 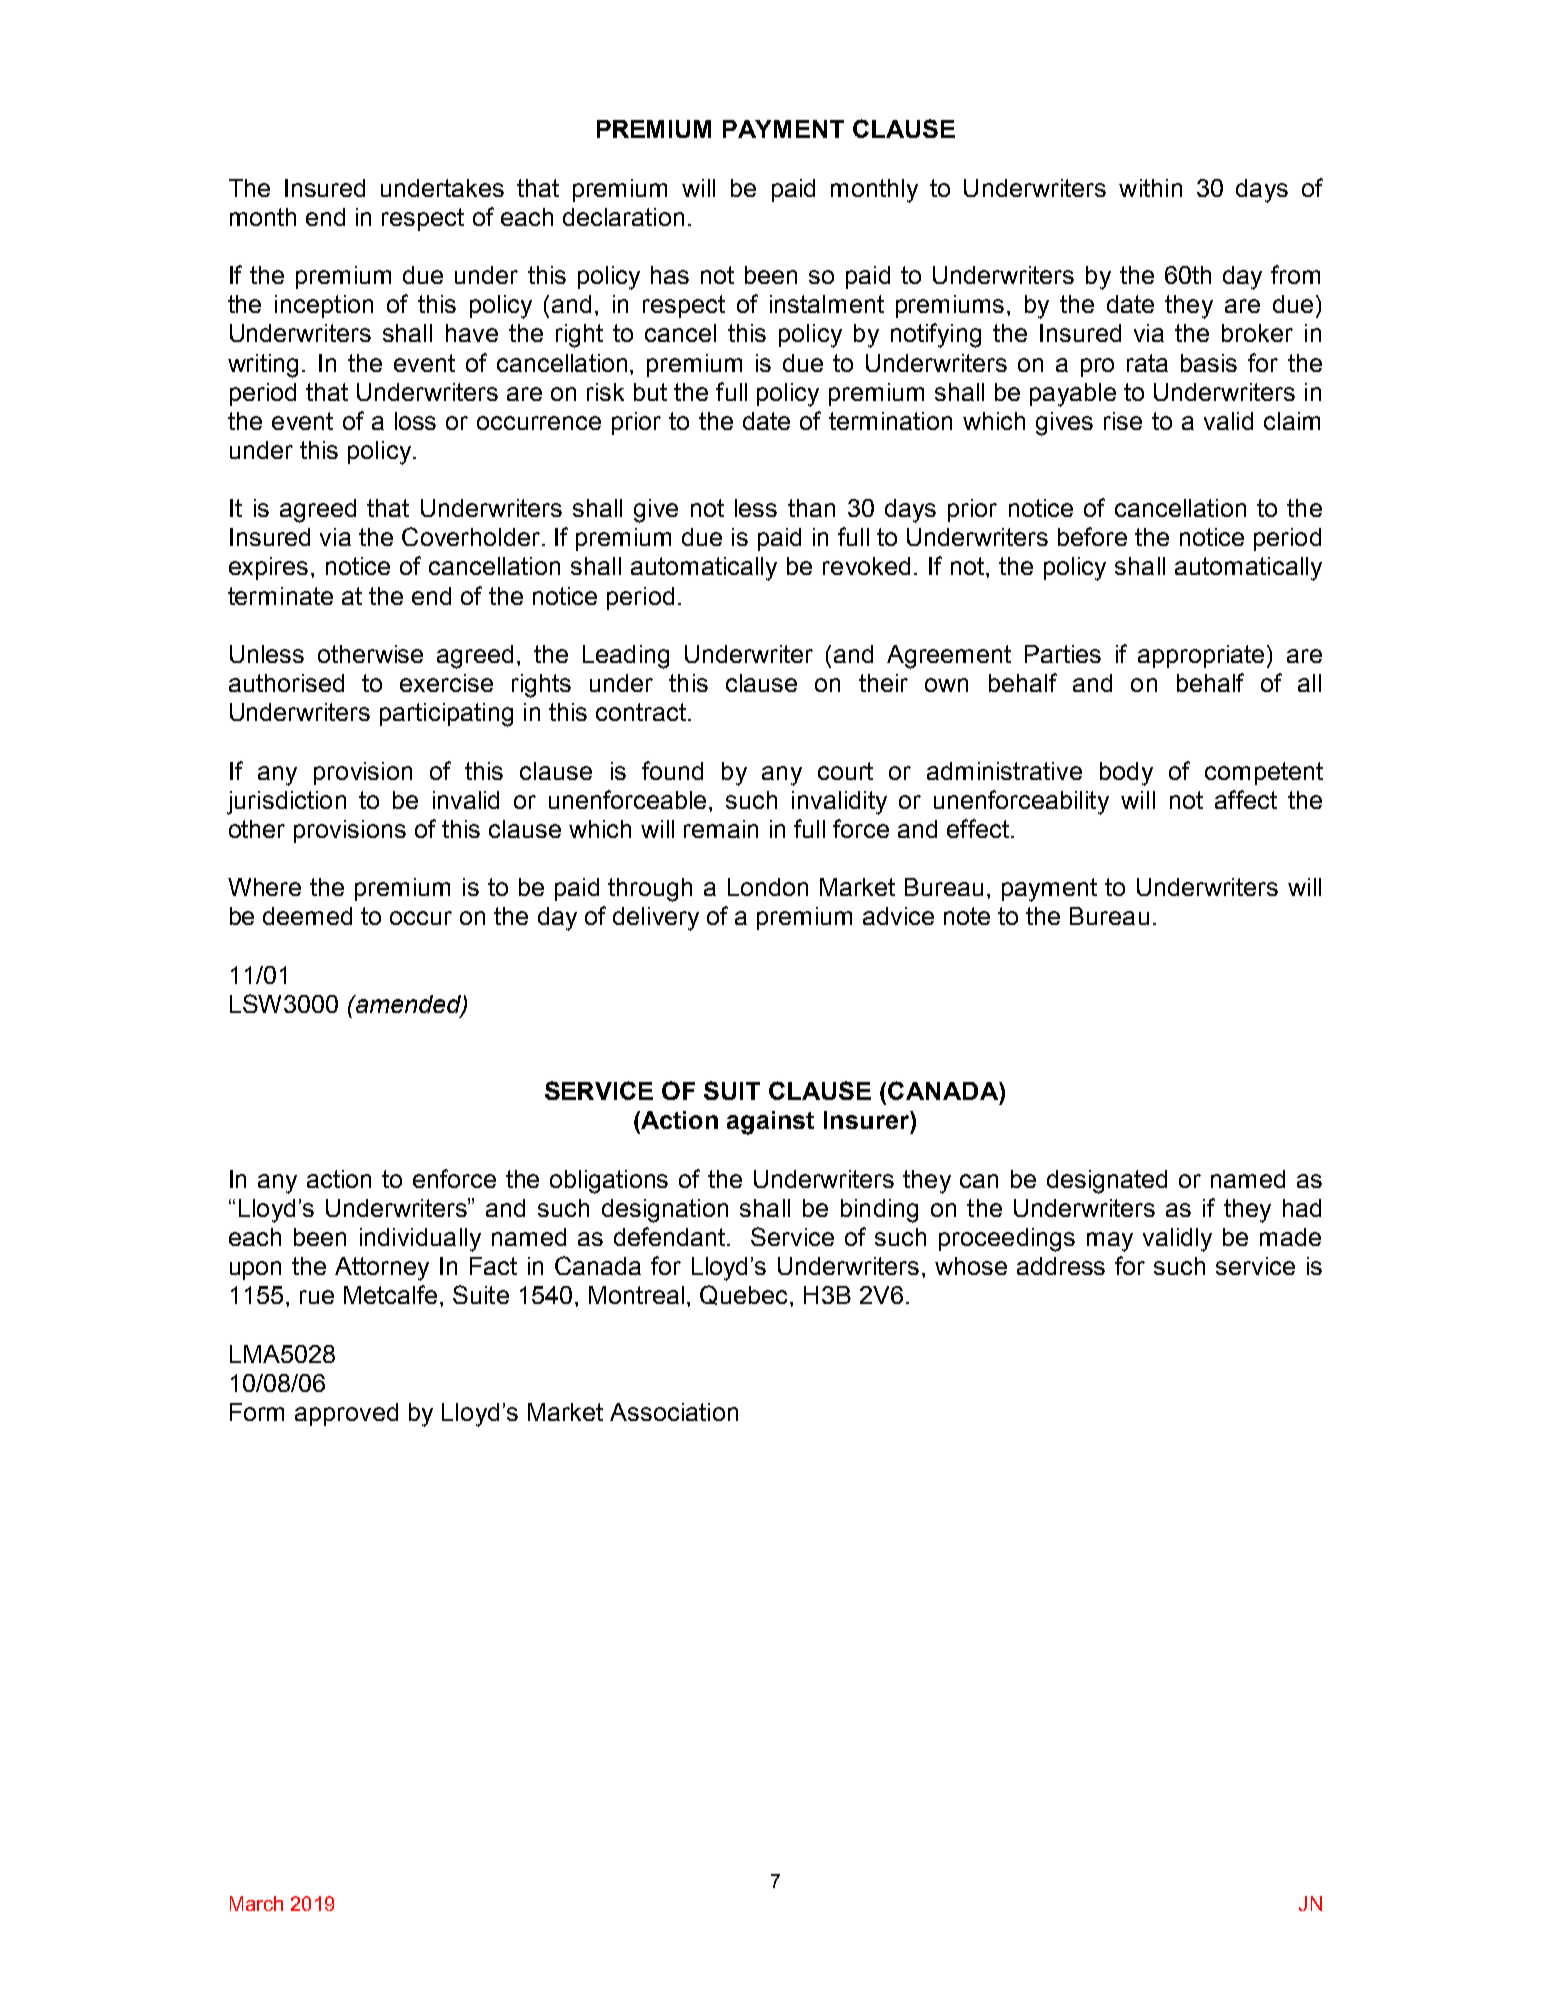 What do you see at coordinates (256, 1903) in the screenshot?
I see `March` at bounding box center [256, 1903].
